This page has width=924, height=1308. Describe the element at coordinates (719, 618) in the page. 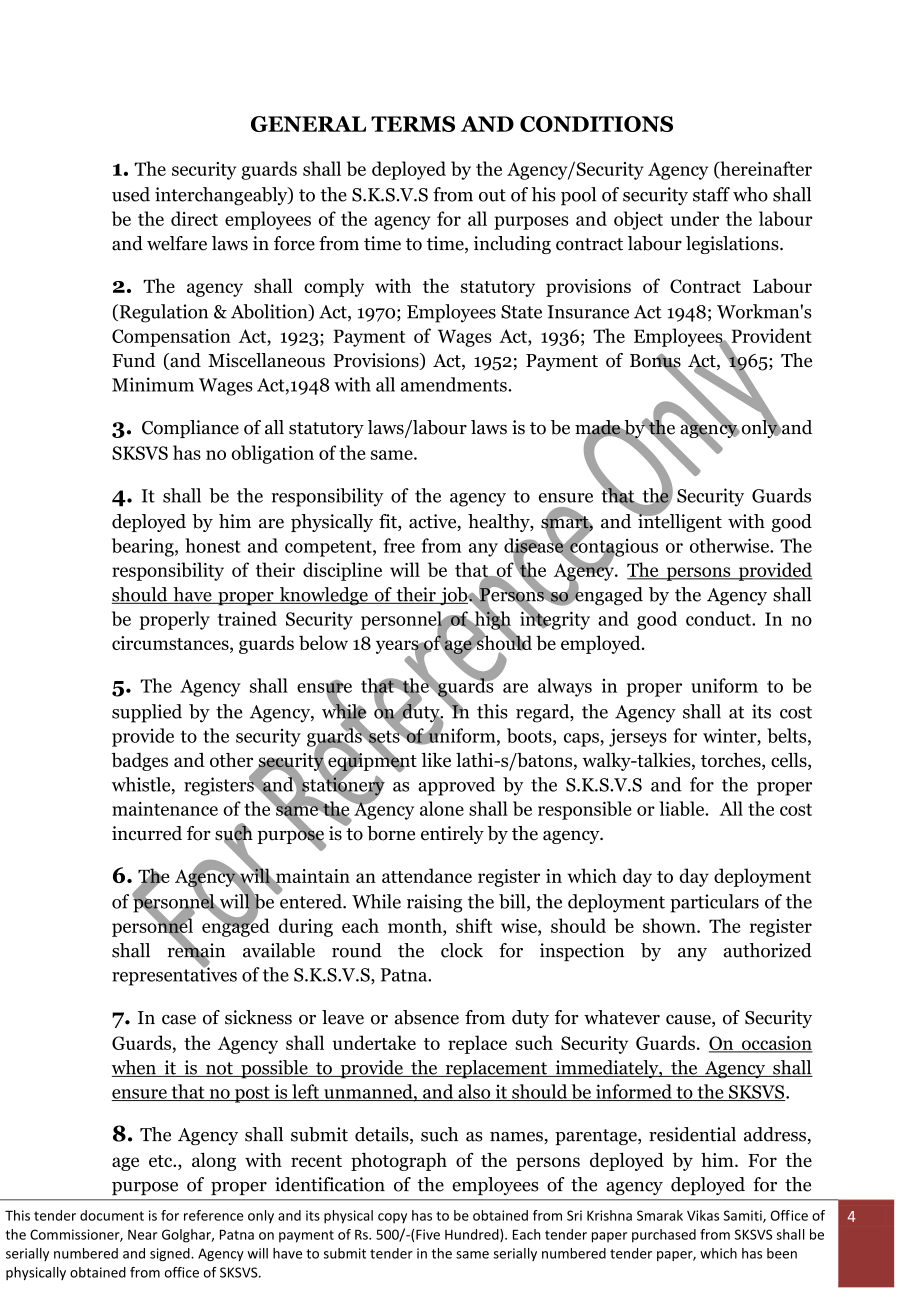

I see `conduct` at that location.
